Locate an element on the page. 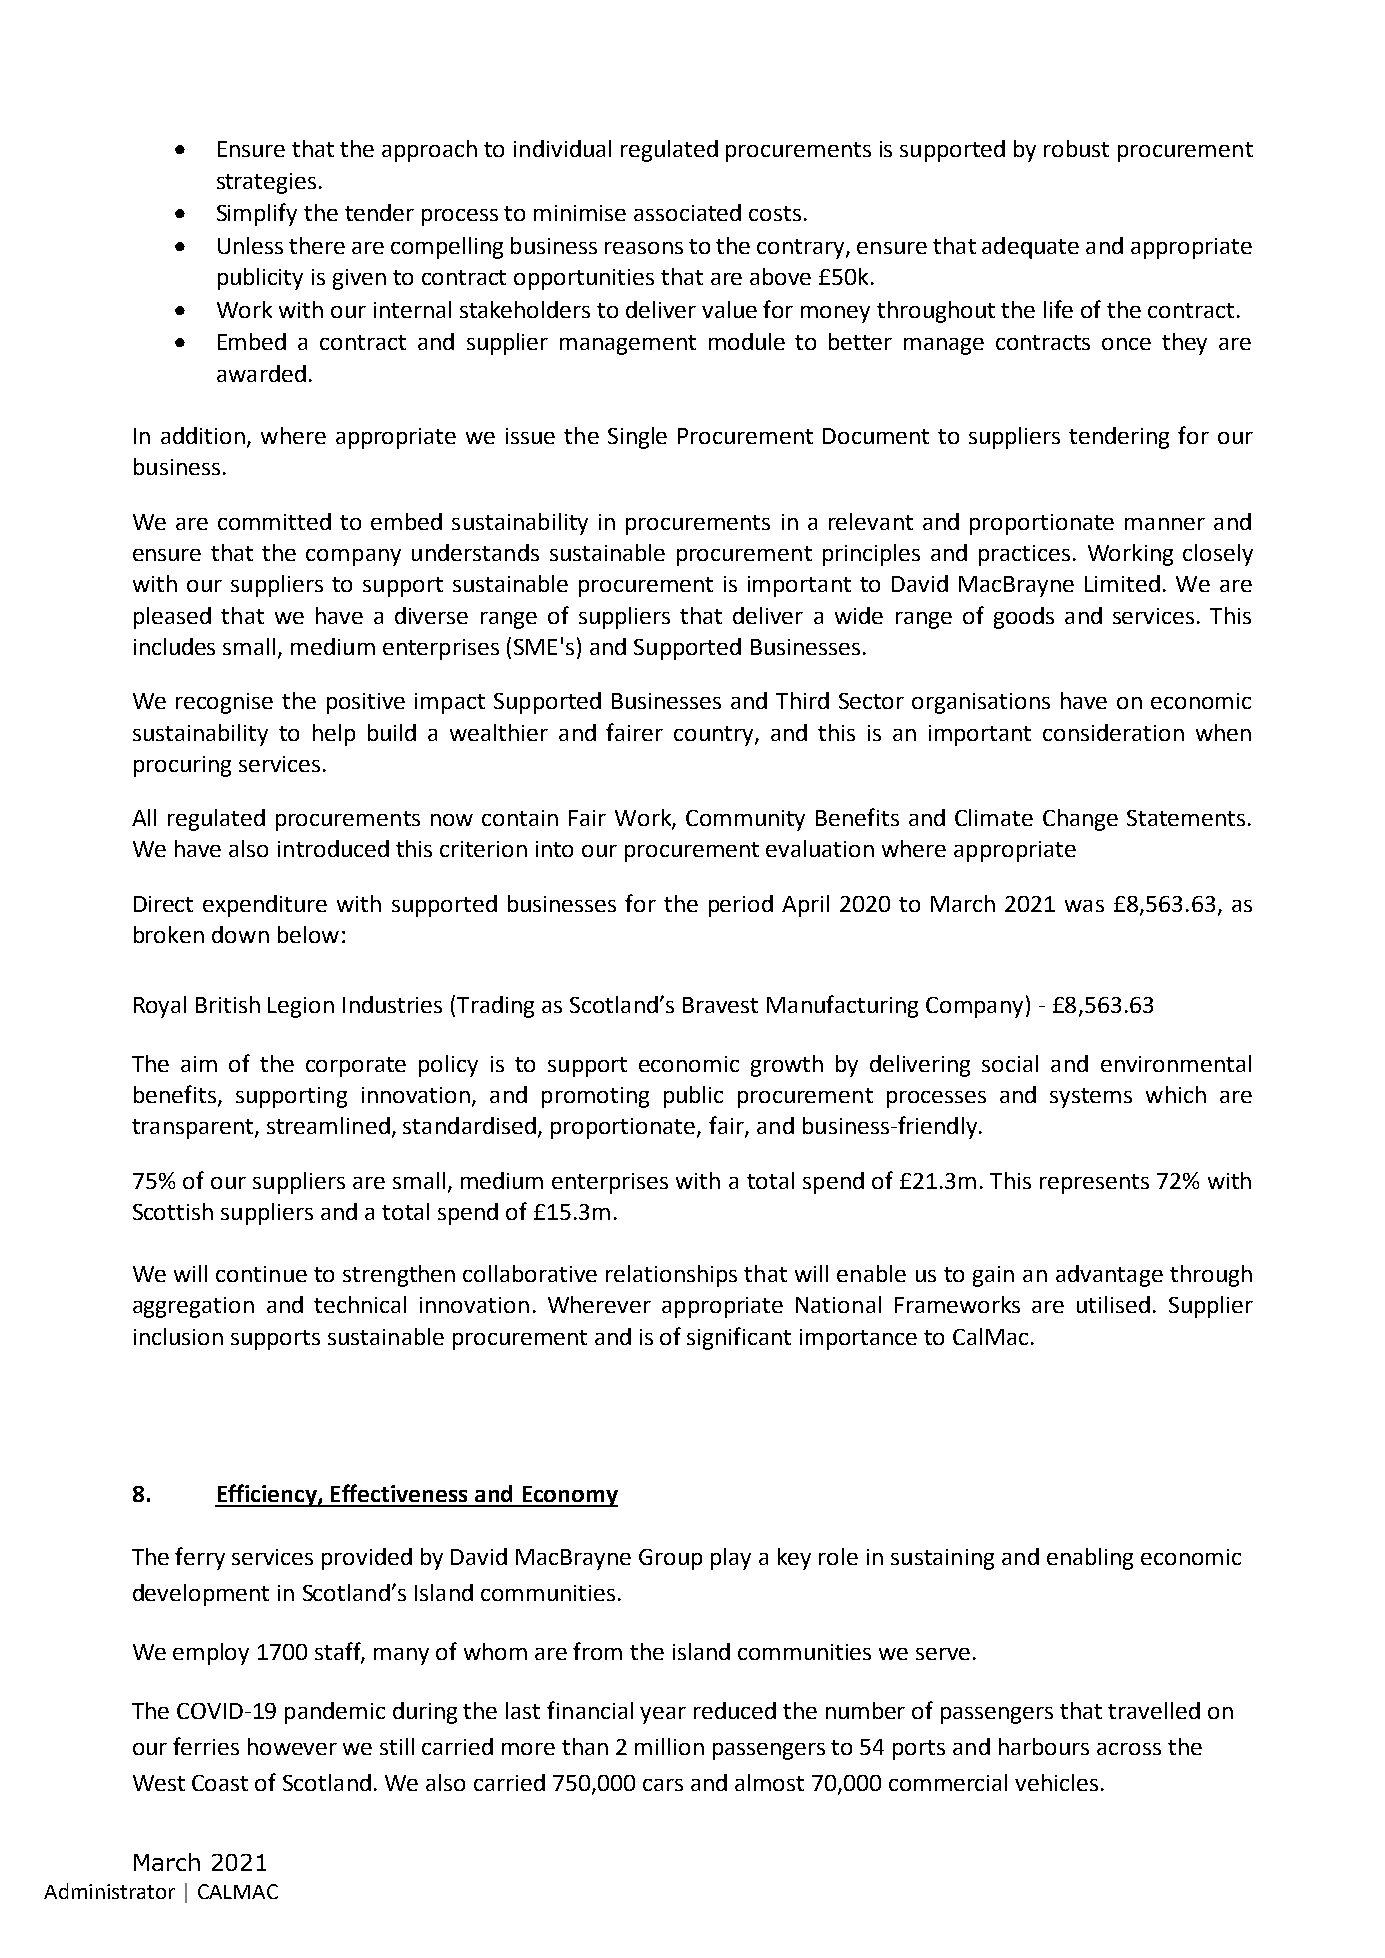 This image has width=1385, height=1958. associated is located at coordinates (687, 212).
